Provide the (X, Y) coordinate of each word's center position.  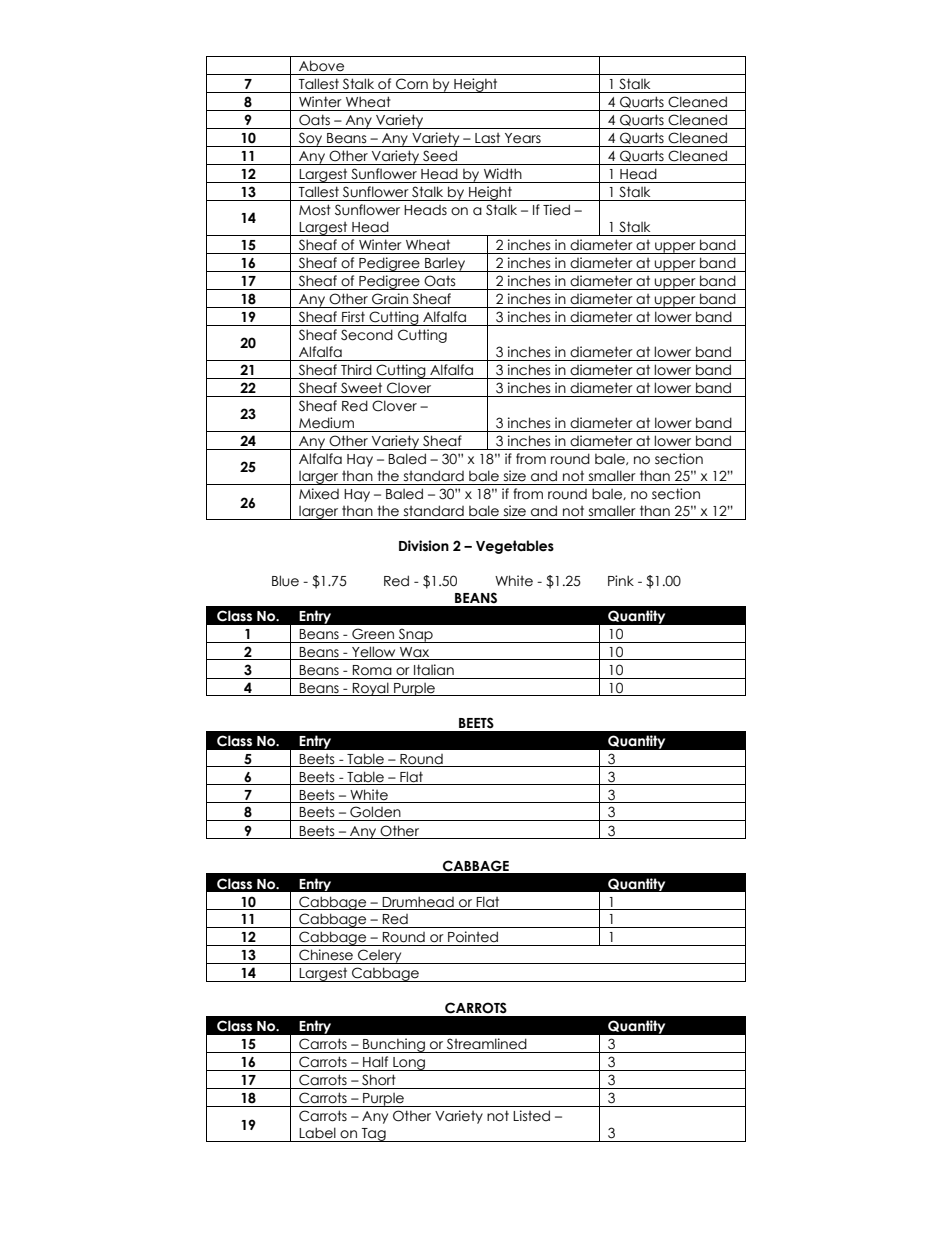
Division (424, 546)
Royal (371, 689)
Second (367, 335)
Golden (375, 812)
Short (379, 1080)
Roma (372, 670)
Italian (434, 670)
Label (317, 1133)
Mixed (319, 494)
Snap (416, 635)
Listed (531, 1116)
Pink (621, 580)
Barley (445, 265)
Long (409, 1064)
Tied (556, 210)
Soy (311, 139)
